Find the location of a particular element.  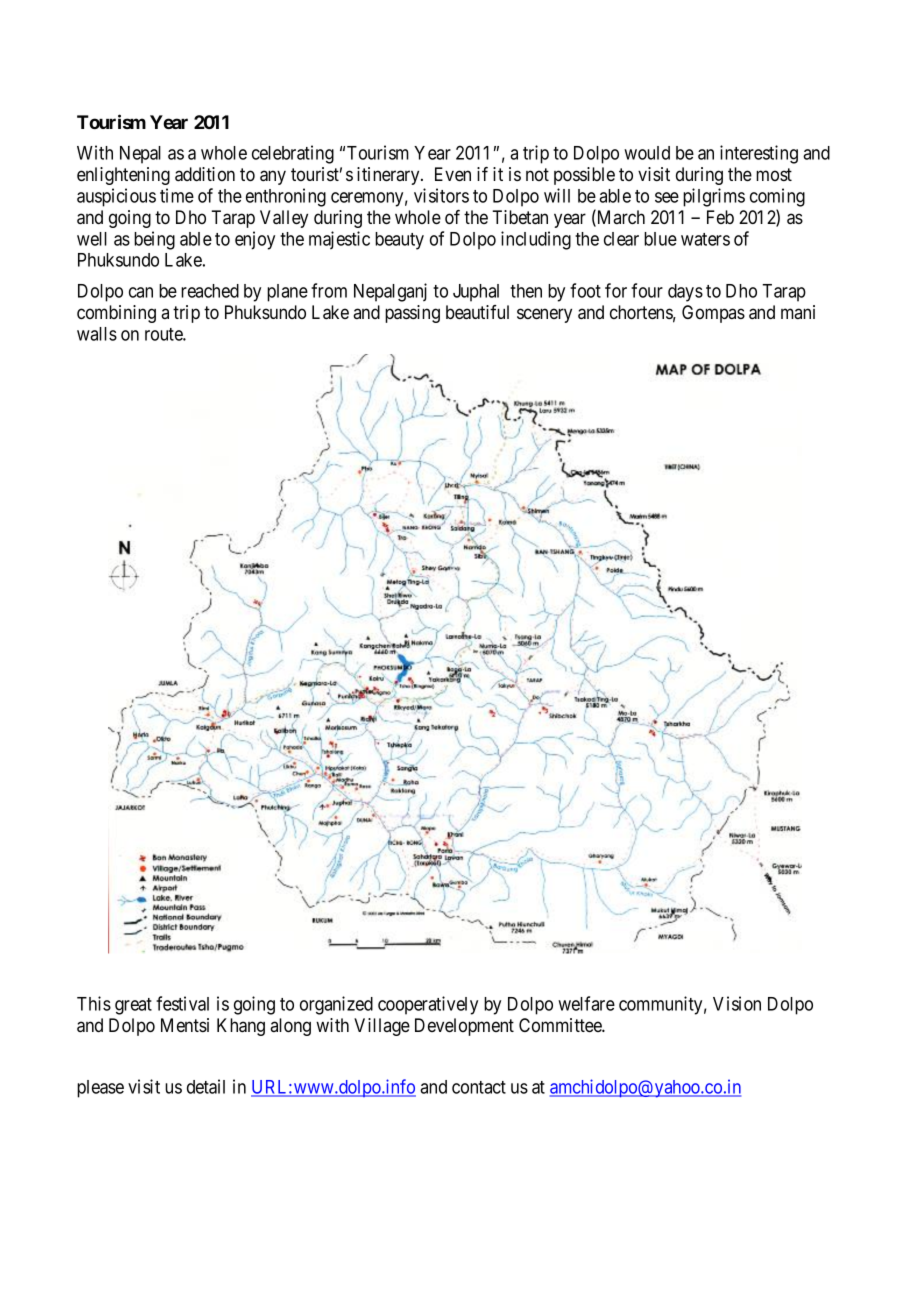

time is located at coordinates (177, 195).
